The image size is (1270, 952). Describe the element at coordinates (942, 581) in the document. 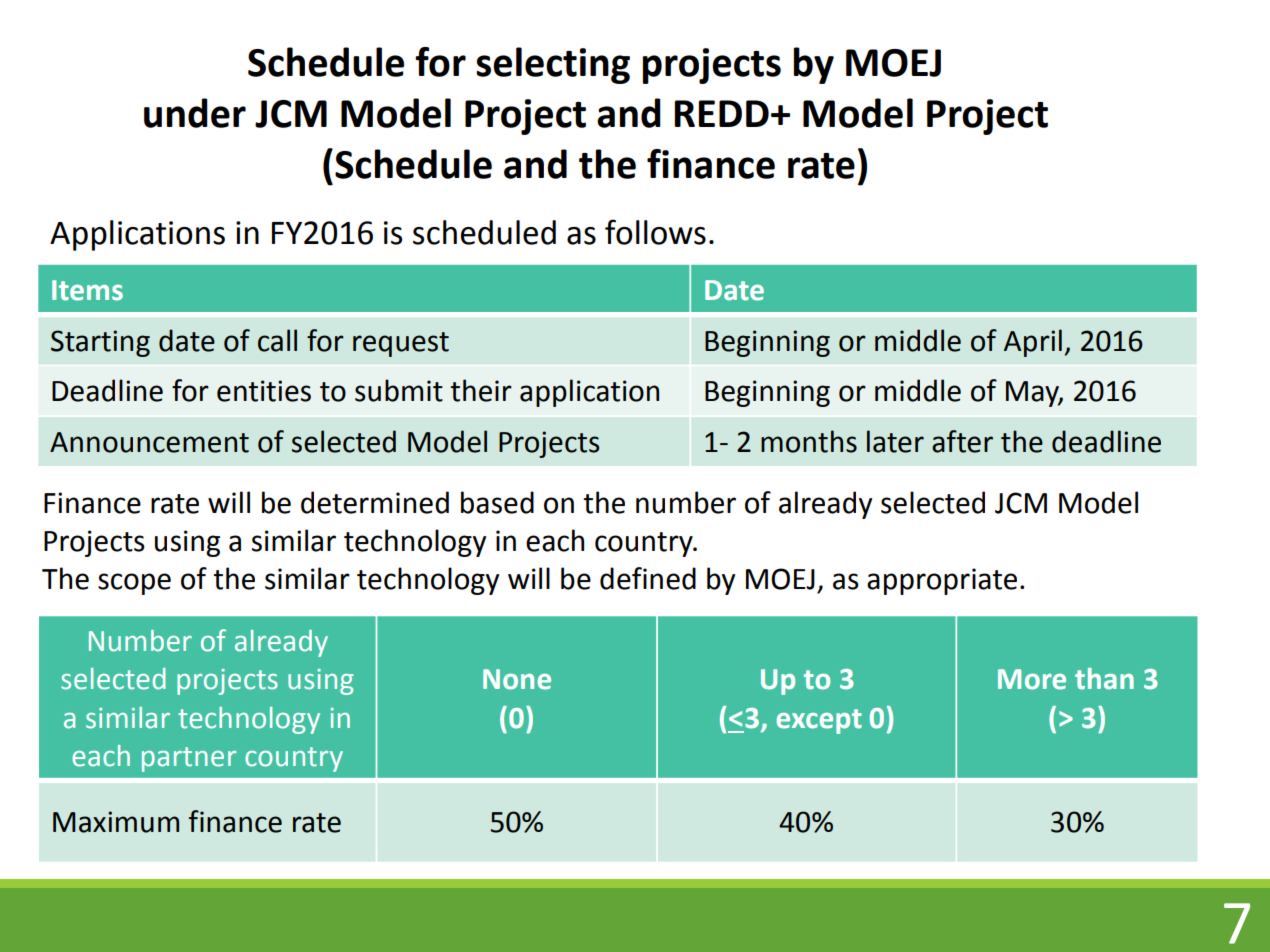

I see `appropriate` at that location.
